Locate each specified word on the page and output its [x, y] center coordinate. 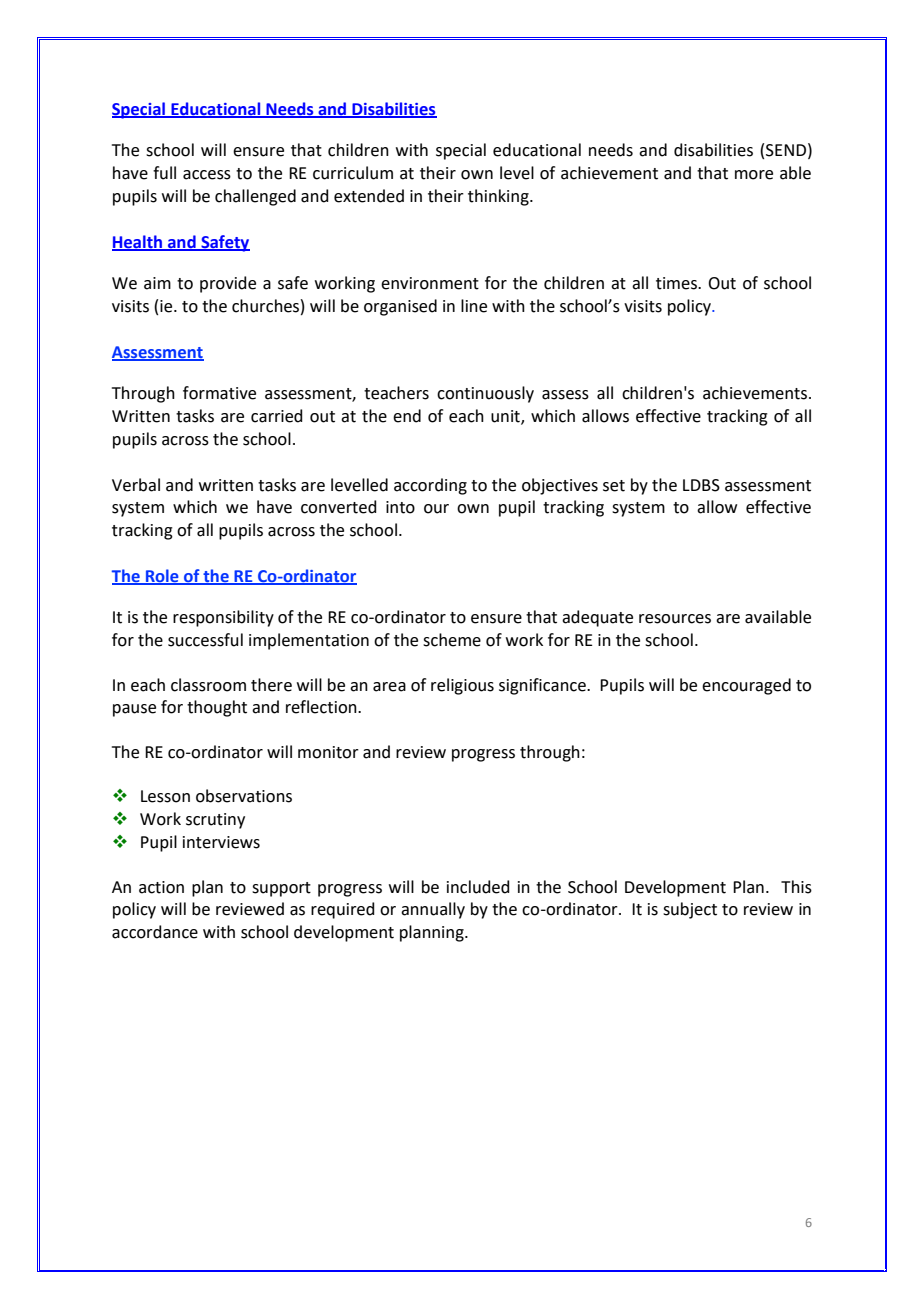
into [400, 507]
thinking [499, 197]
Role [162, 576]
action [161, 887]
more [754, 175]
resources [675, 619]
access [207, 175]
